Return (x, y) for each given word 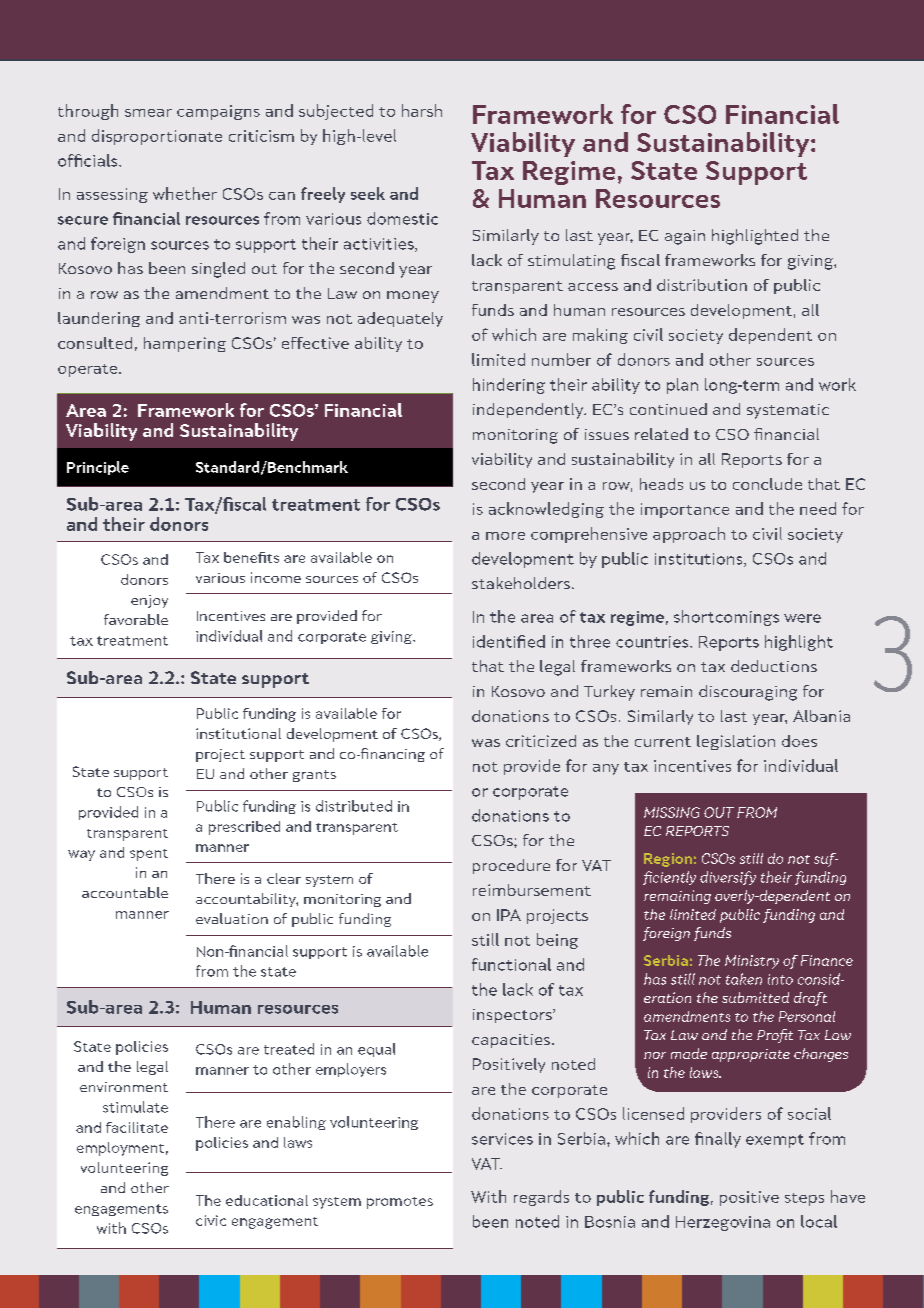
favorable (136, 619)
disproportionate (157, 137)
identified (509, 641)
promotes (400, 1203)
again (685, 237)
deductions (774, 666)
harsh (422, 110)
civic (211, 1220)
